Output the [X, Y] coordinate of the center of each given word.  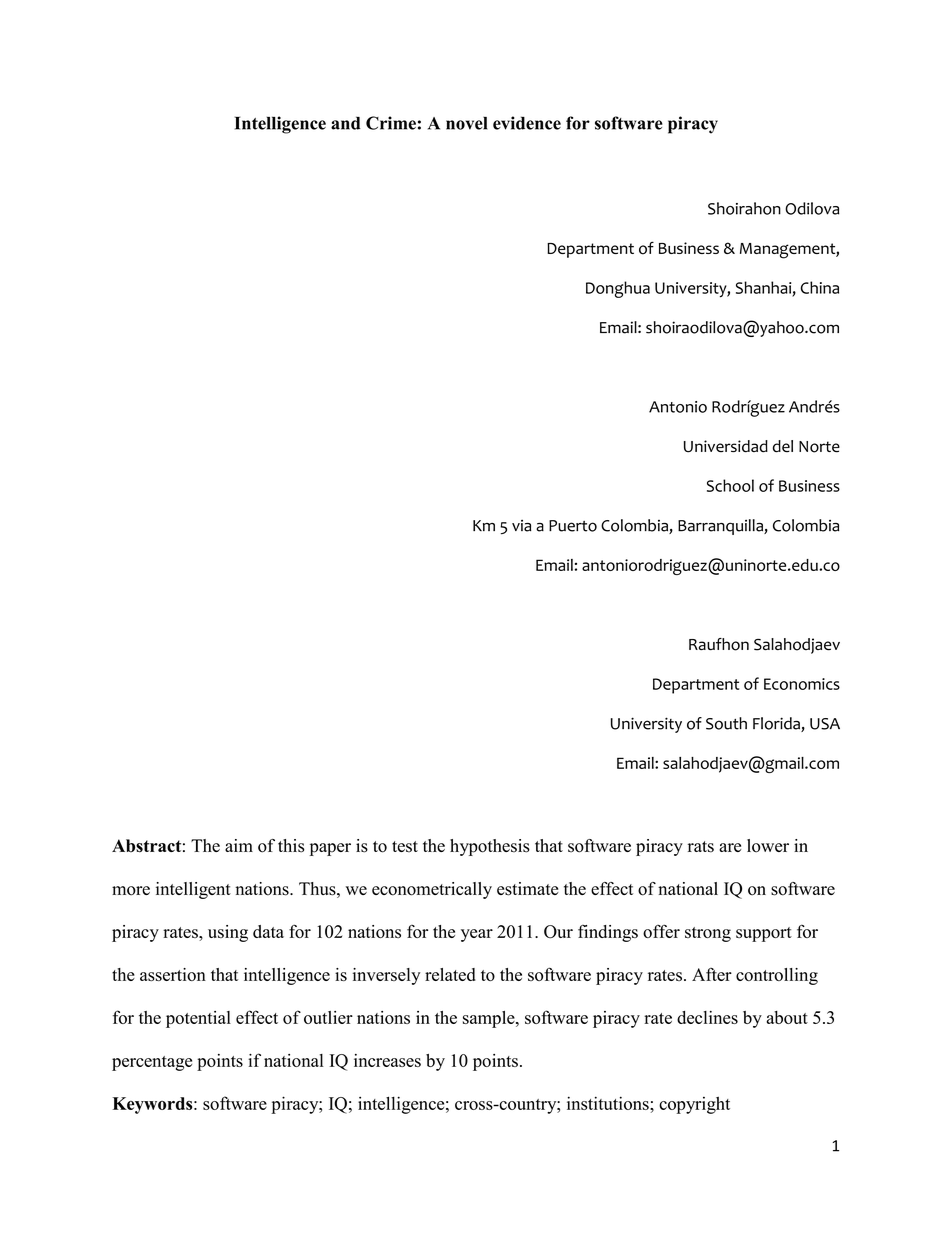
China [820, 287]
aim [239, 845]
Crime [391, 123]
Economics [802, 684]
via [521, 526]
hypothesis [490, 847]
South [726, 723]
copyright [694, 1105]
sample [490, 1019]
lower [768, 846]
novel [467, 123]
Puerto [573, 526]
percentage [152, 1063]
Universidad [726, 446]
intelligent [193, 890]
